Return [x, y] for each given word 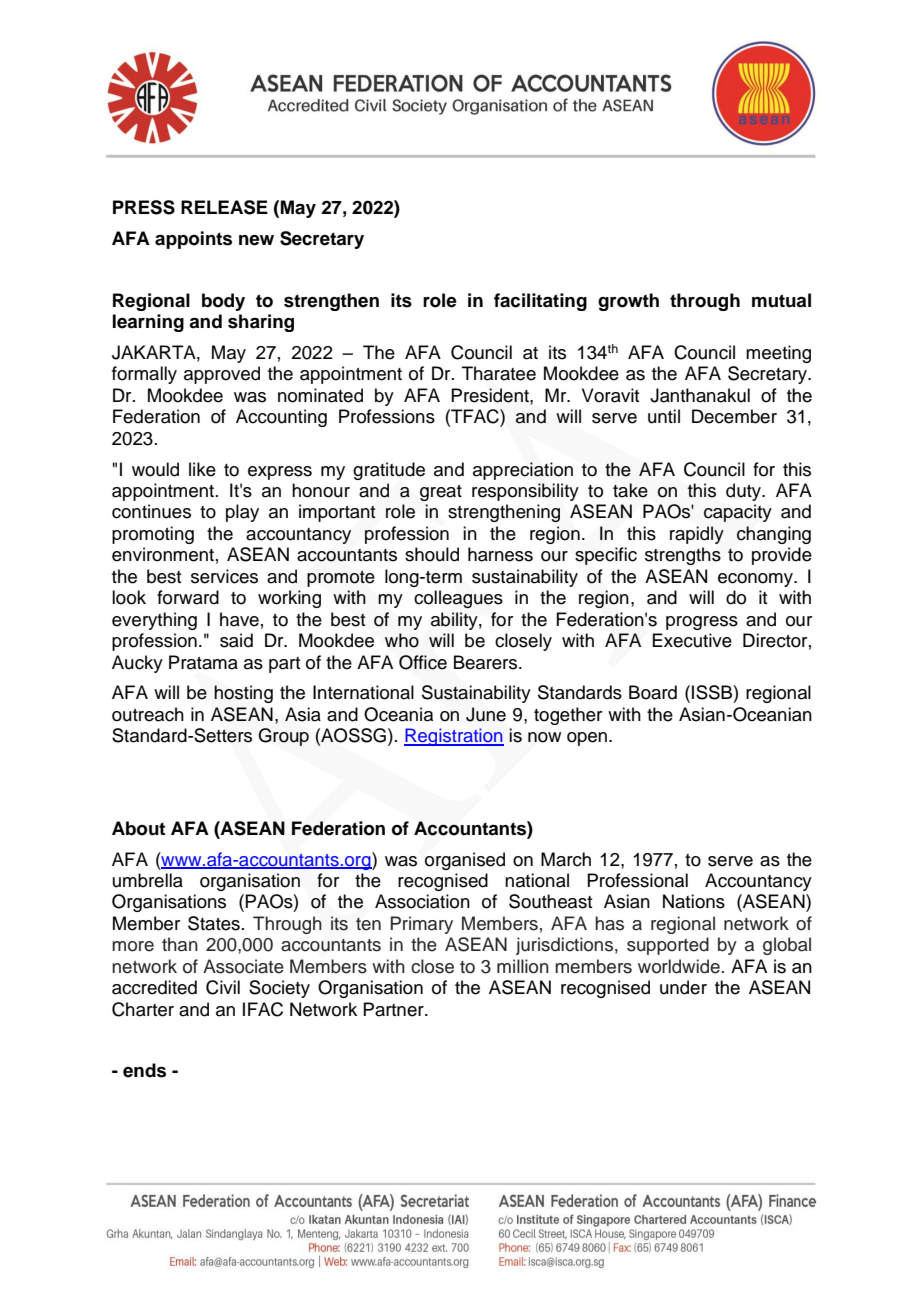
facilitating [540, 302]
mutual [781, 300]
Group [283, 737]
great [441, 493]
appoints [193, 240]
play [242, 513]
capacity [738, 513]
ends [144, 1070]
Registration [454, 737]
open [588, 739]
